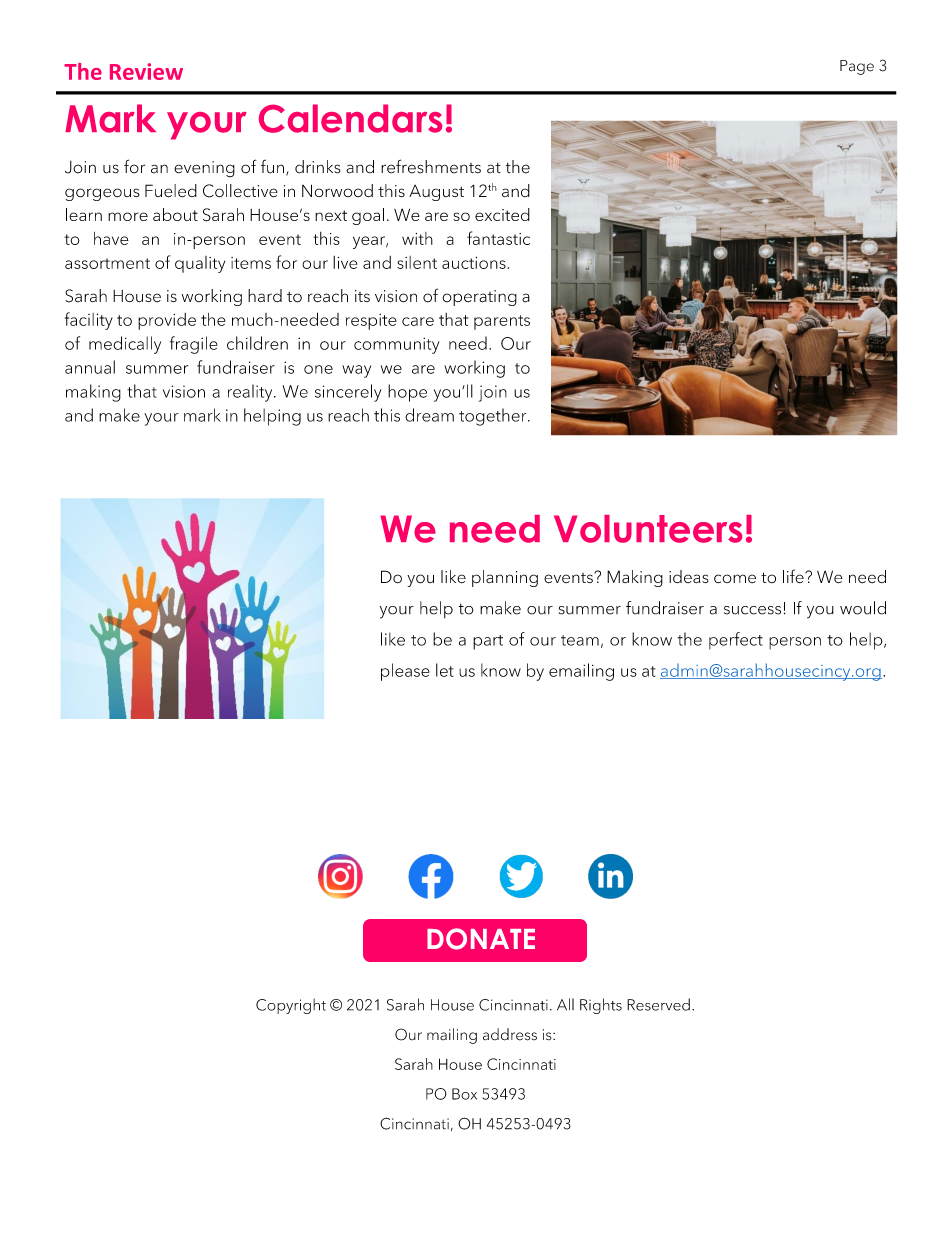  I want to click on Page, so click(857, 67).
